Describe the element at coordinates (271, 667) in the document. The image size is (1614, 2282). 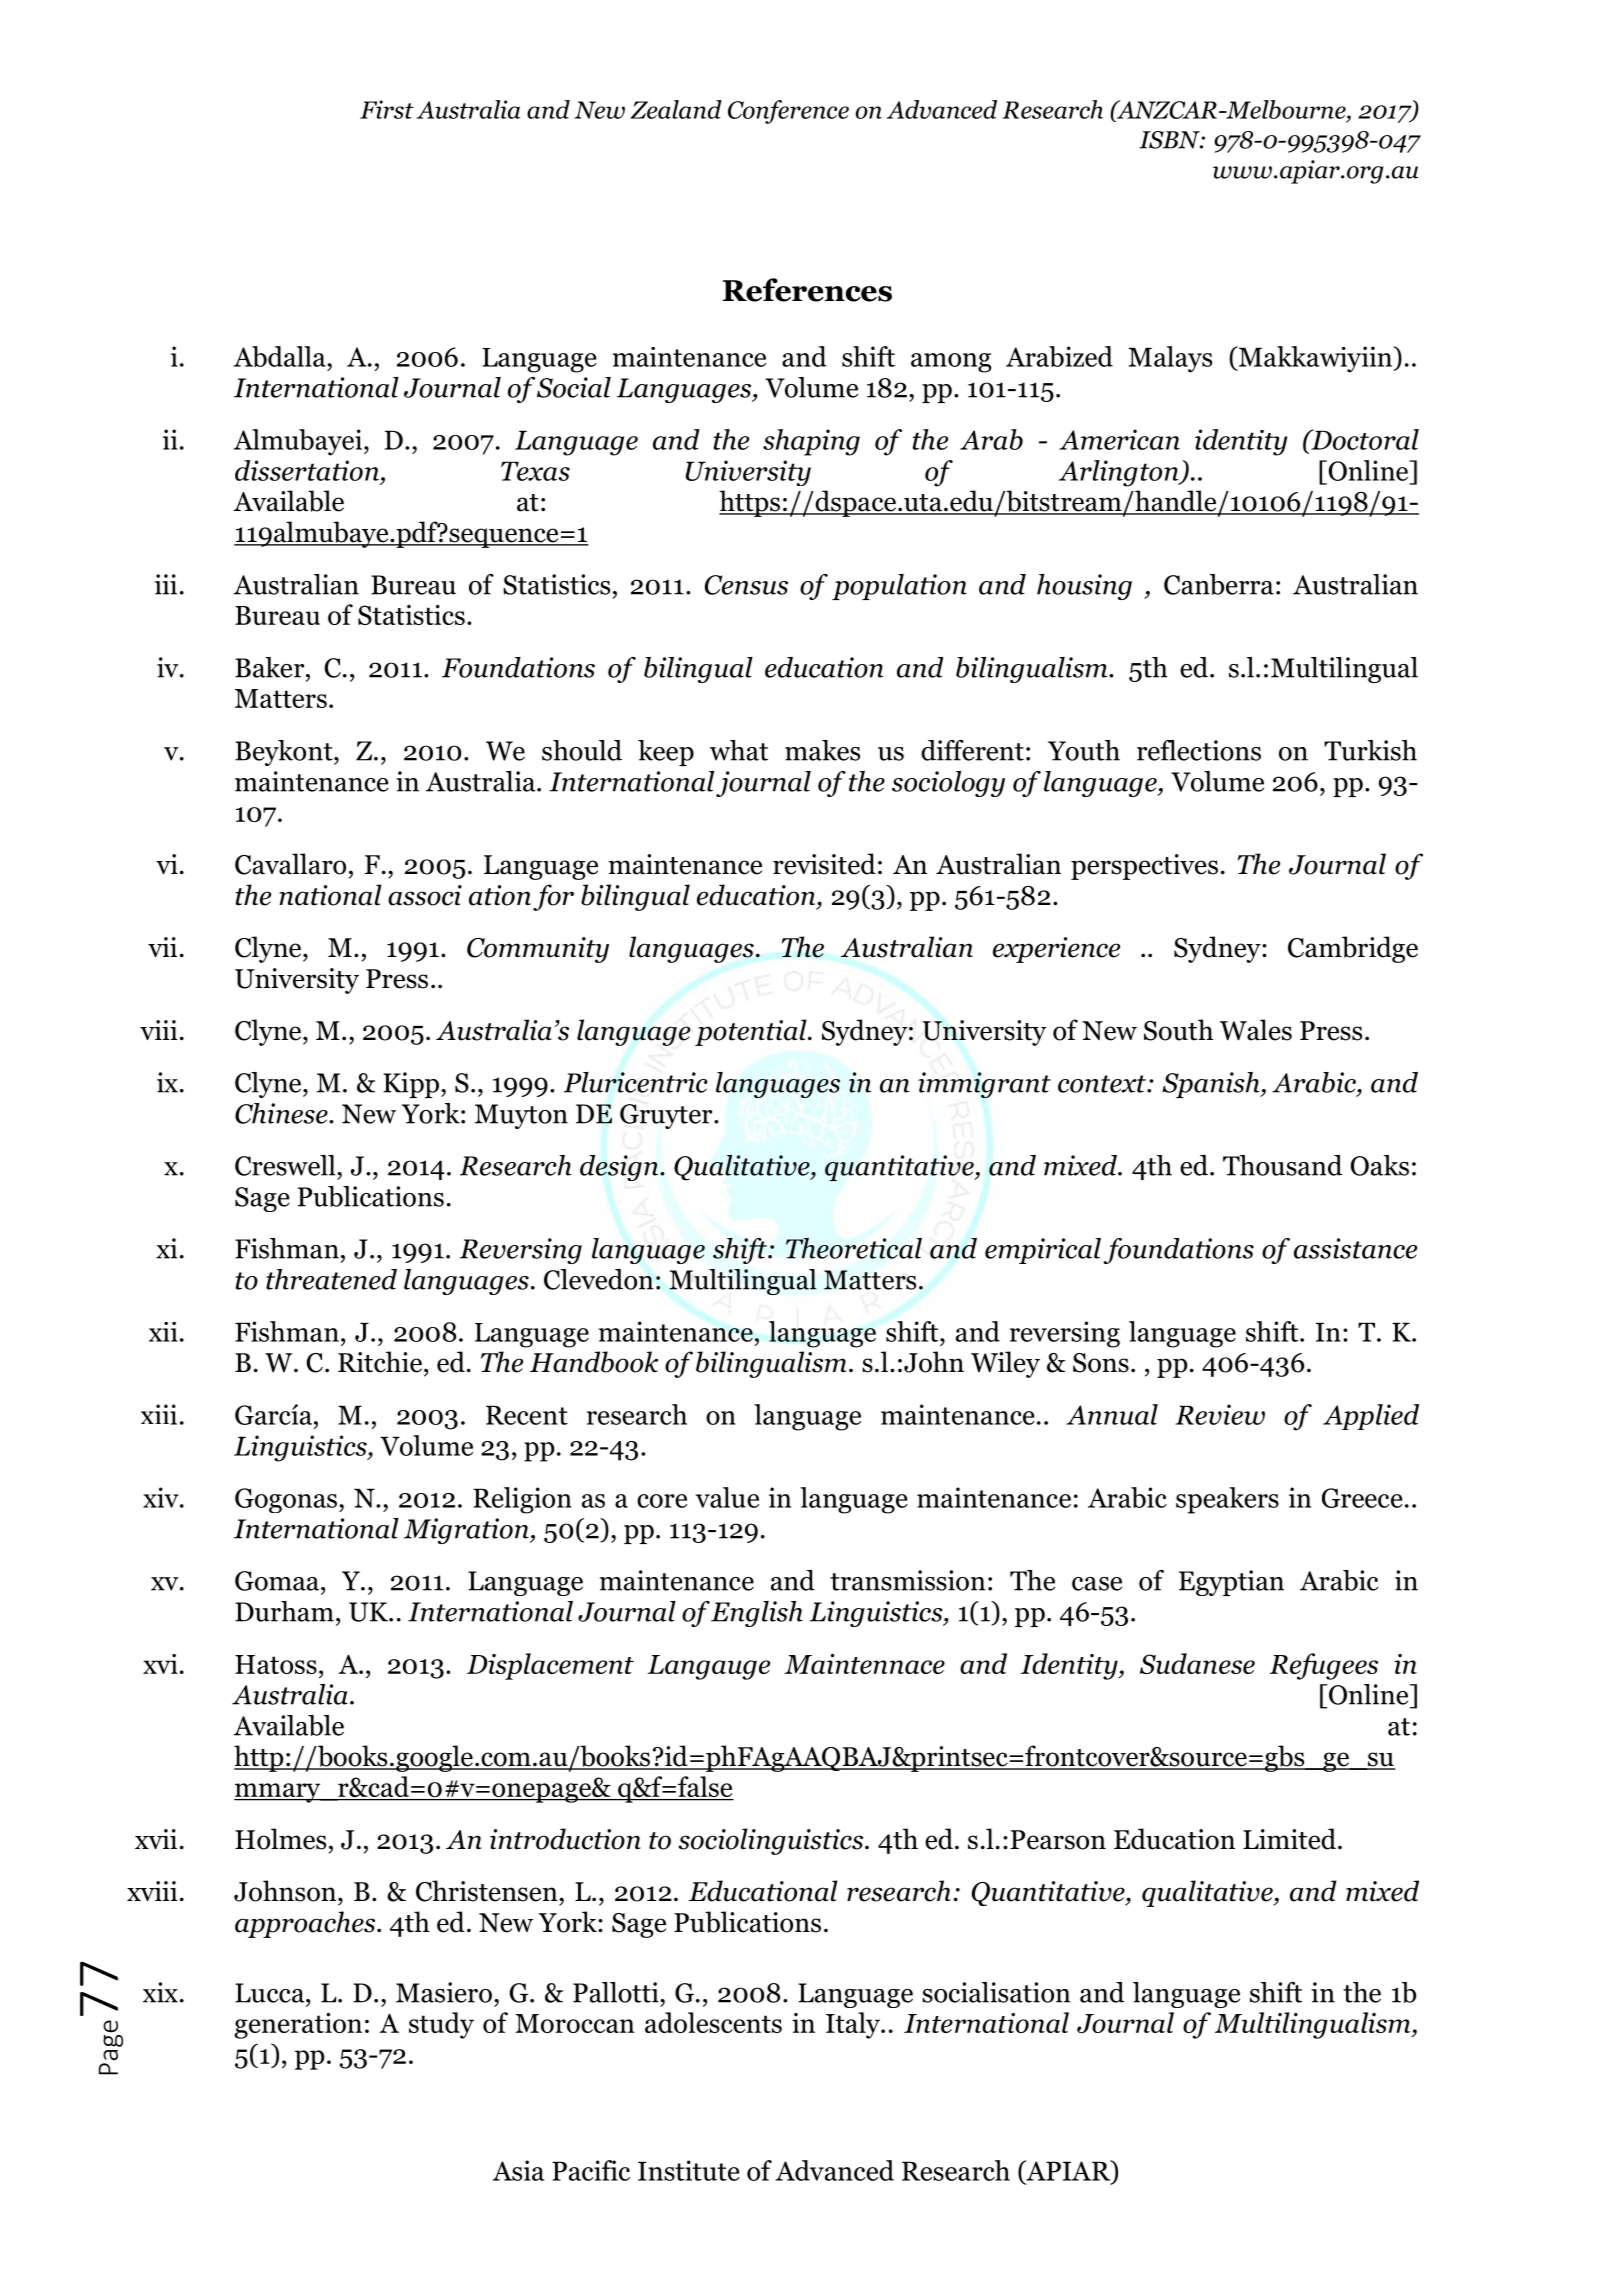
I see `Baker` at that location.
